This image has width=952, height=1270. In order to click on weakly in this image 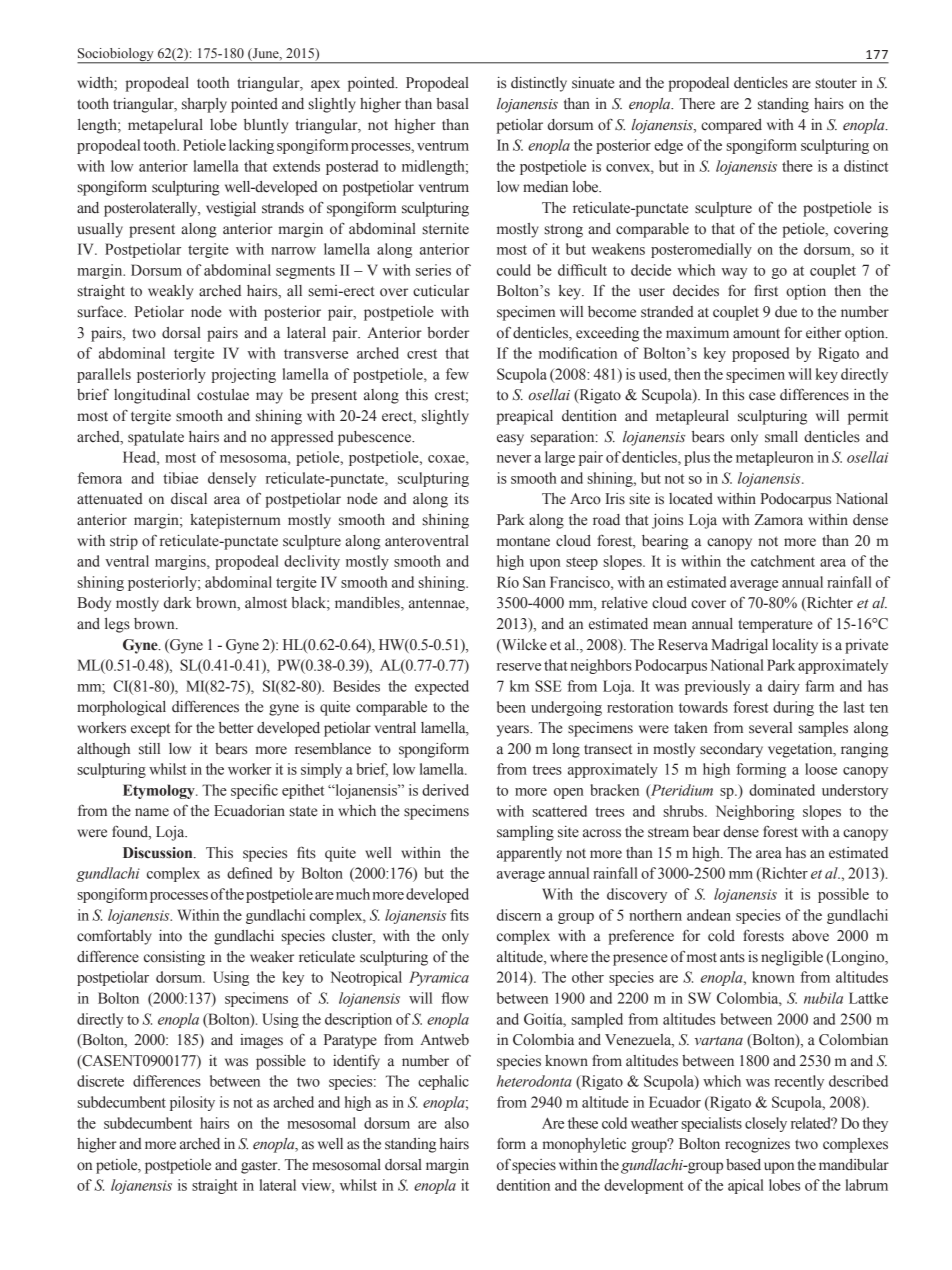, I will do `click(170, 292)`.
